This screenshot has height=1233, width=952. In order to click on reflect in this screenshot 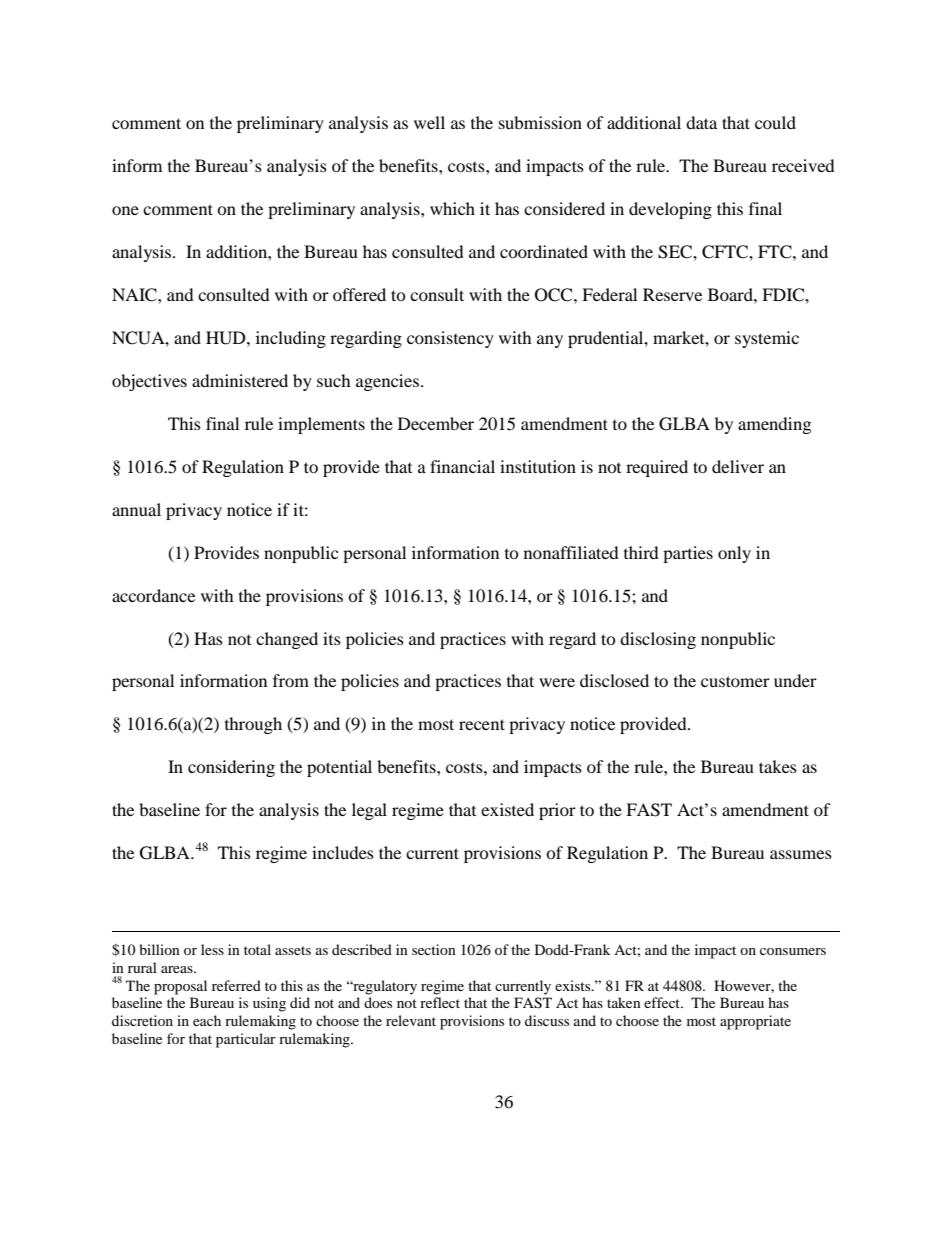, I will do `click(440, 1002)`.
